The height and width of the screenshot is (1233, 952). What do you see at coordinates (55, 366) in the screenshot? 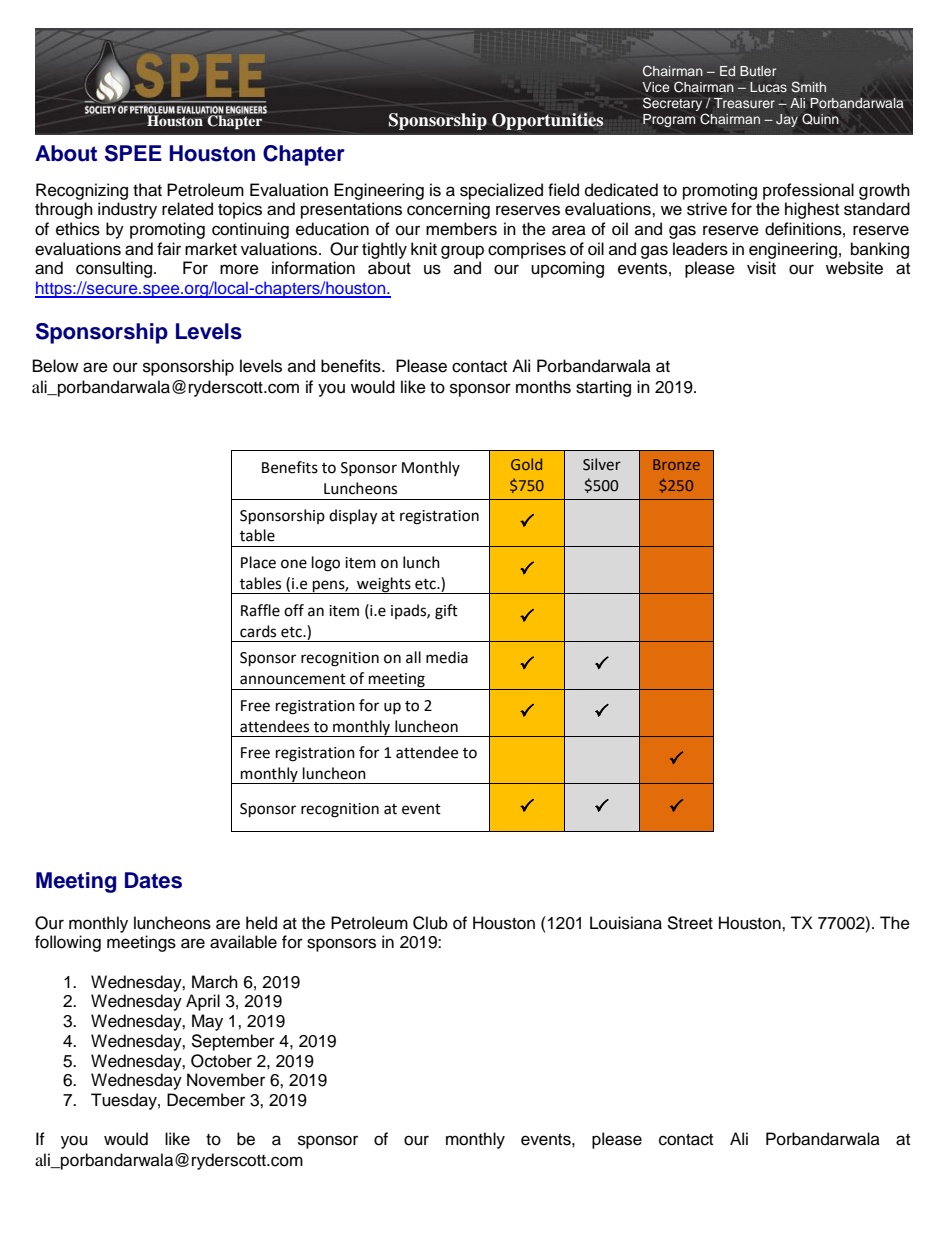
I see `Below` at bounding box center [55, 366].
